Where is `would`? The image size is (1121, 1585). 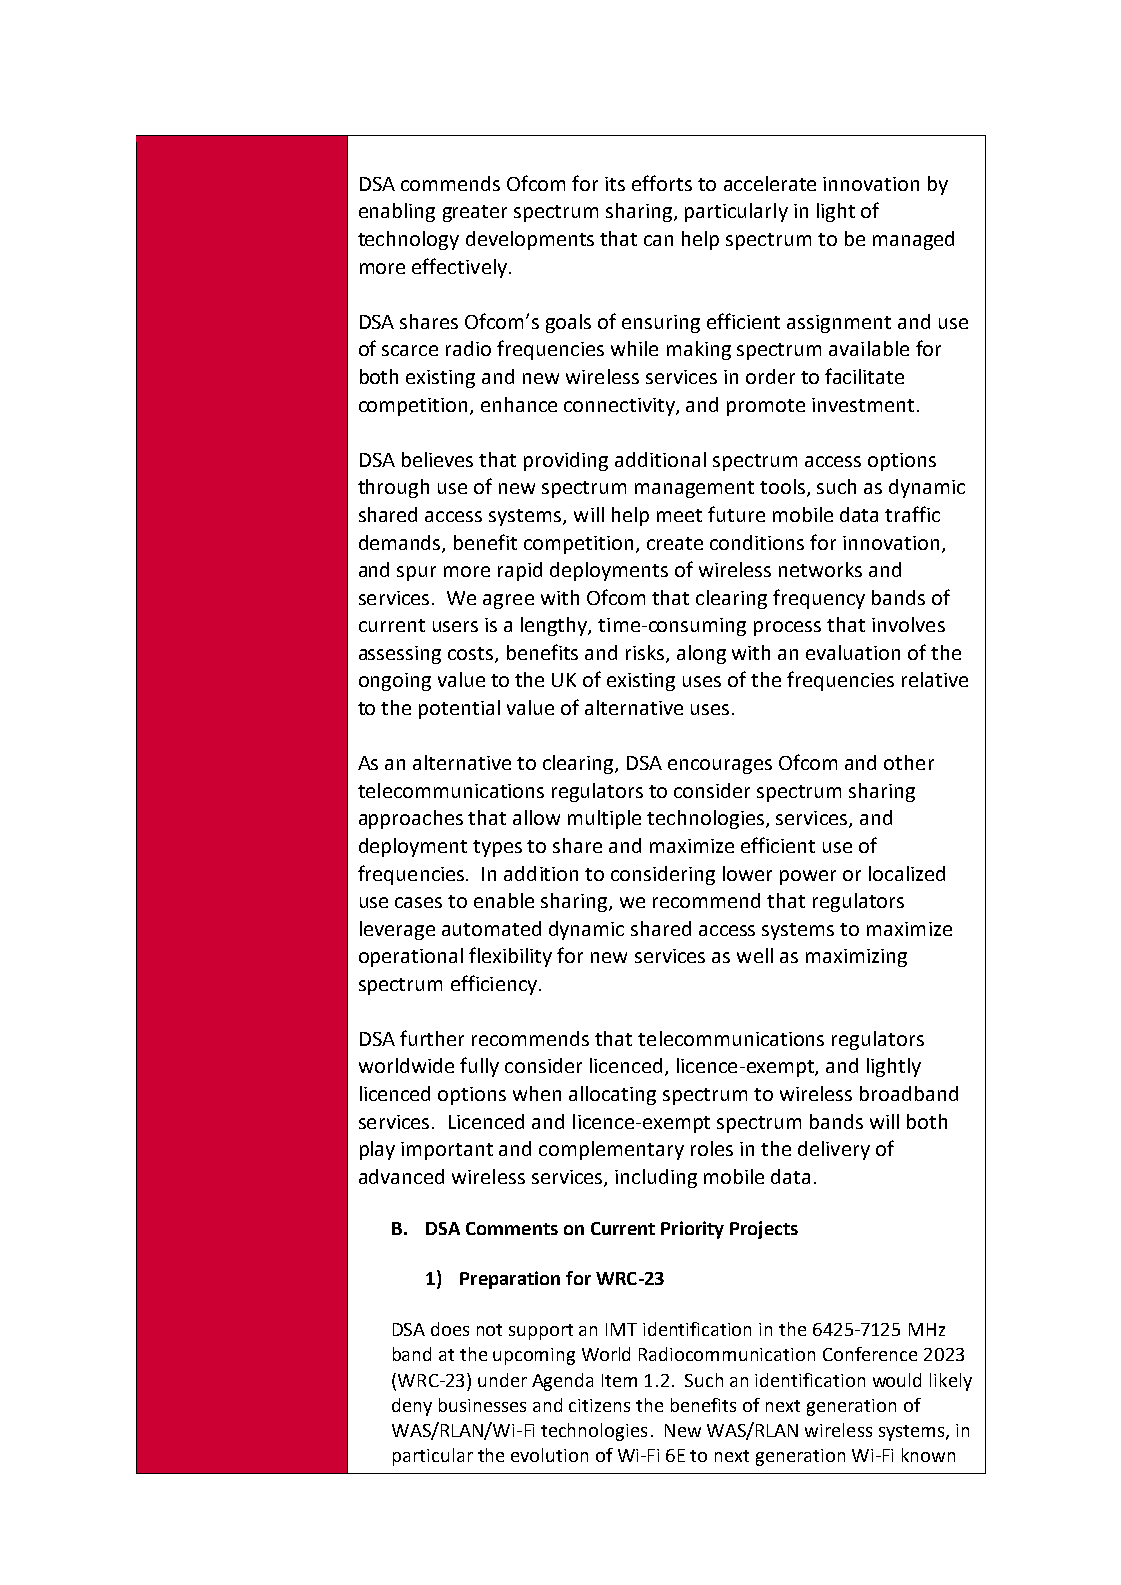 would is located at coordinates (897, 1380).
